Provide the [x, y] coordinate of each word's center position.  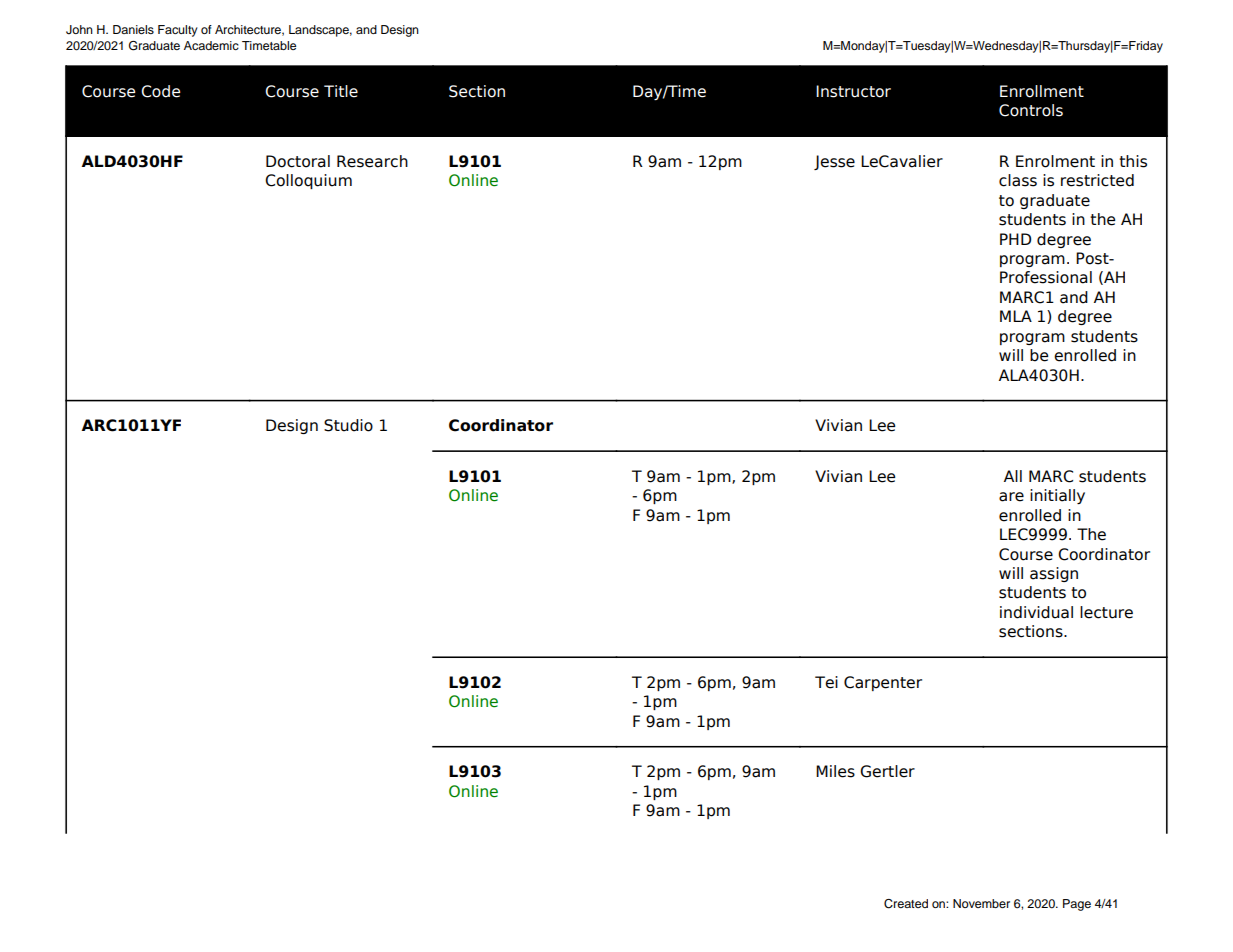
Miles [835, 771]
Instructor [853, 91]
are [1011, 497]
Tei [826, 682]
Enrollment [1042, 91]
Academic [211, 45]
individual [1036, 612]
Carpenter [883, 683]
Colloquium [308, 181]
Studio [348, 425]
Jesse [834, 162]
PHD [1015, 239]
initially [1057, 496]
